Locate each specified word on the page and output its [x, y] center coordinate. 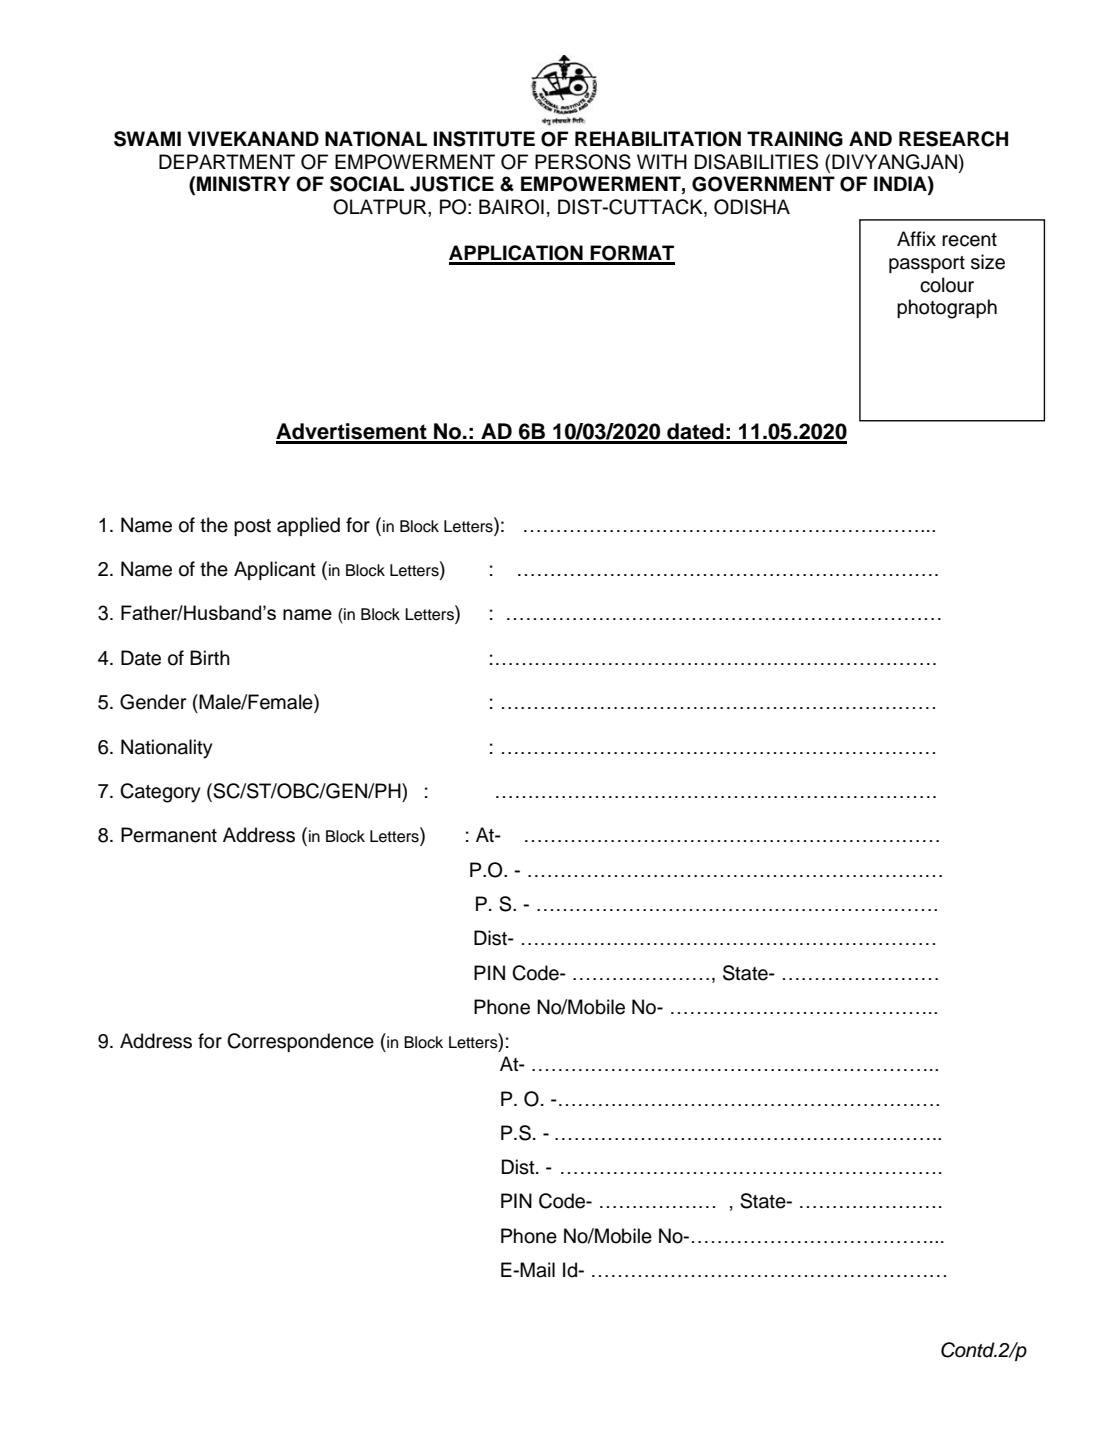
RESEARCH [953, 139]
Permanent [169, 835]
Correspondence [300, 1042]
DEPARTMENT [227, 161]
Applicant [275, 570]
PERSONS [583, 162]
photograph [947, 309]
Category [160, 793]
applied [308, 526]
